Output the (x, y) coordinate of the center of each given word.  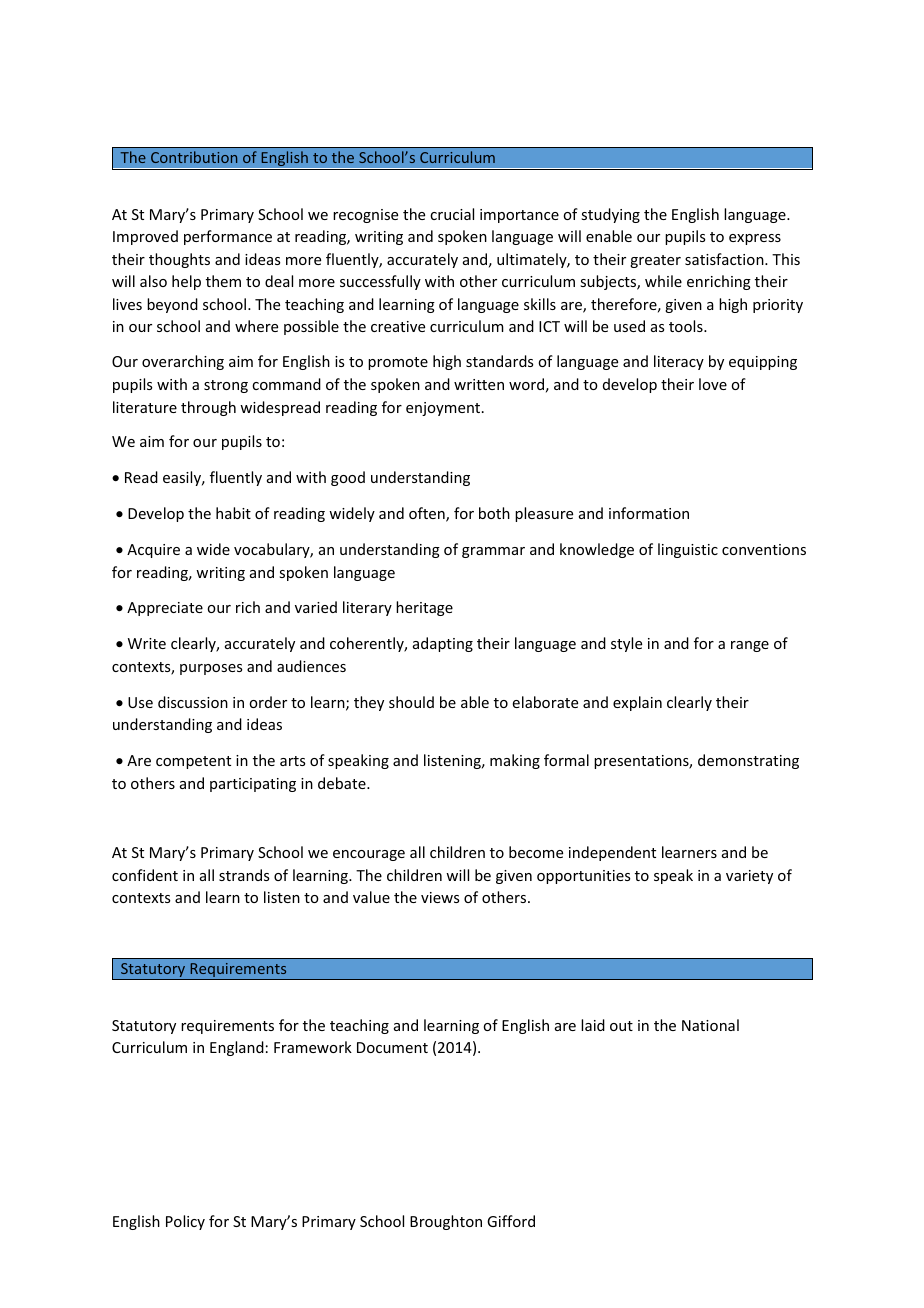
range (750, 646)
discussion (193, 702)
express (755, 239)
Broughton (446, 1222)
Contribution (194, 157)
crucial (452, 214)
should (411, 702)
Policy (185, 1222)
